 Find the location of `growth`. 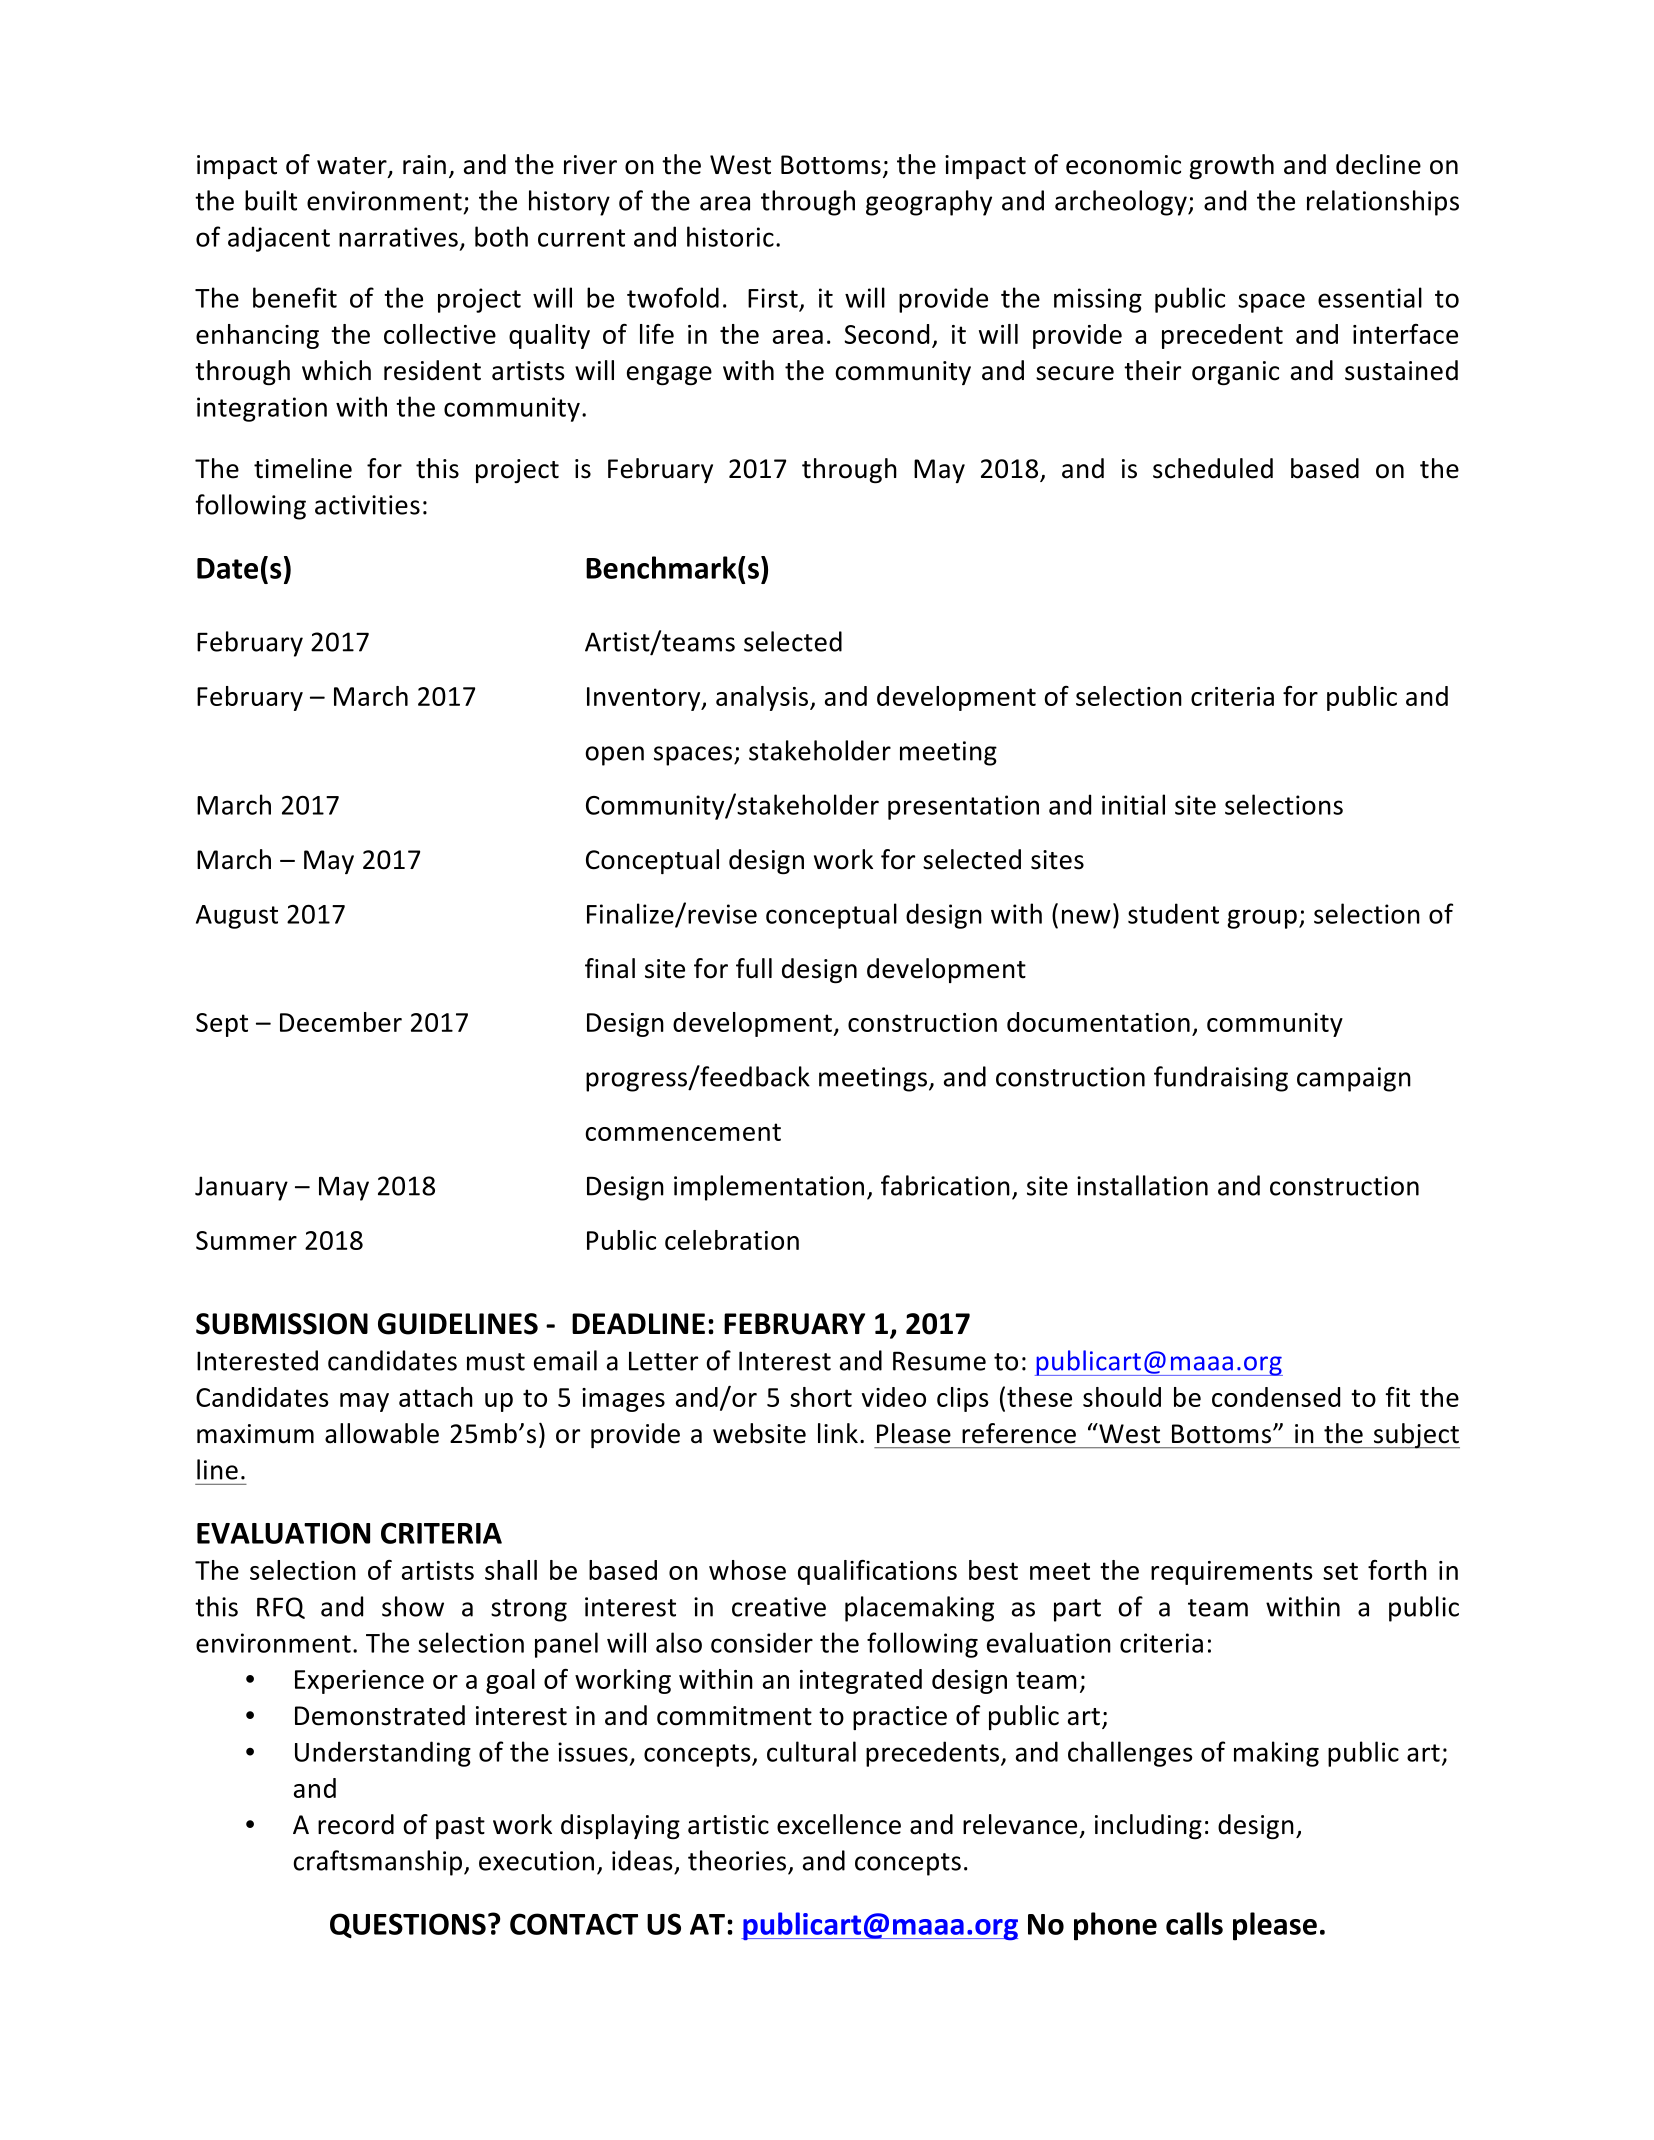

growth is located at coordinates (1231, 166).
